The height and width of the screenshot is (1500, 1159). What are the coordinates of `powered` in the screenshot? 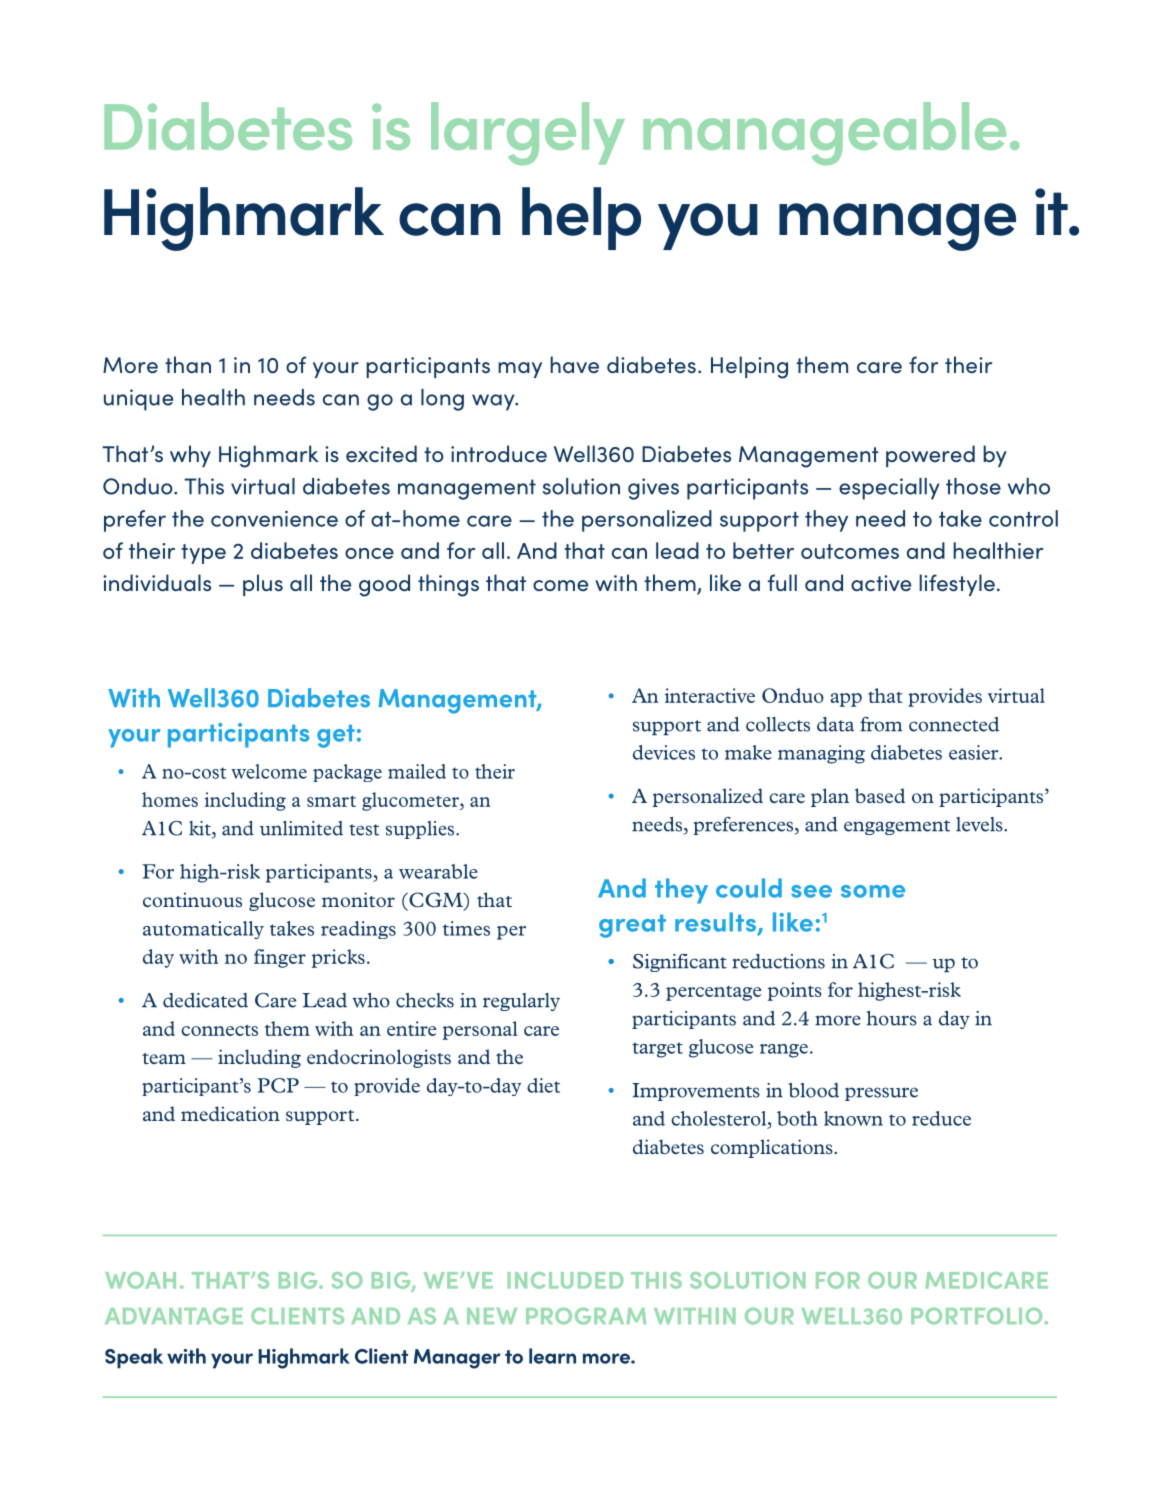 It's located at (930, 456).
